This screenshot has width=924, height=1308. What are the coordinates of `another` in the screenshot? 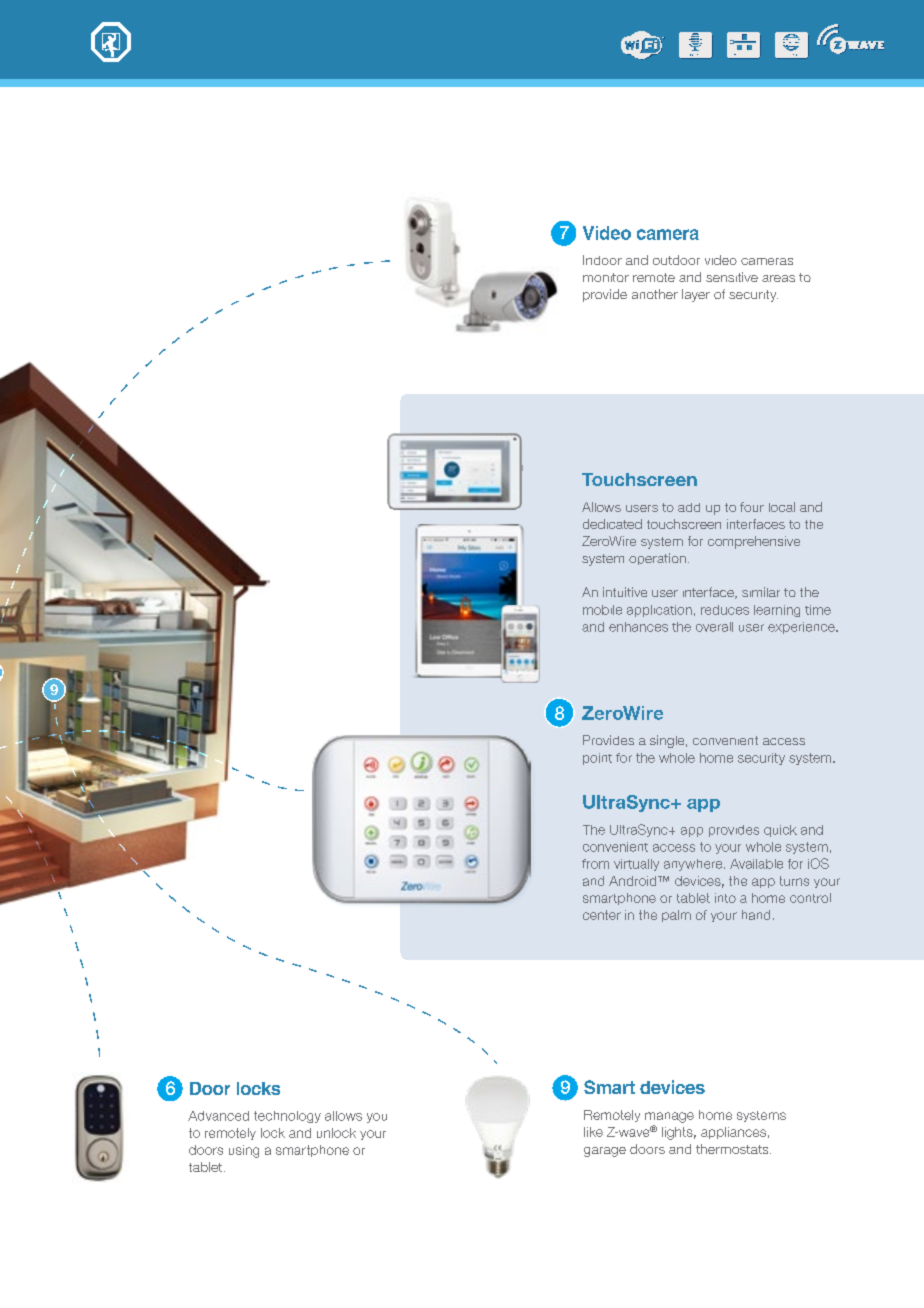 It's located at (655, 294).
